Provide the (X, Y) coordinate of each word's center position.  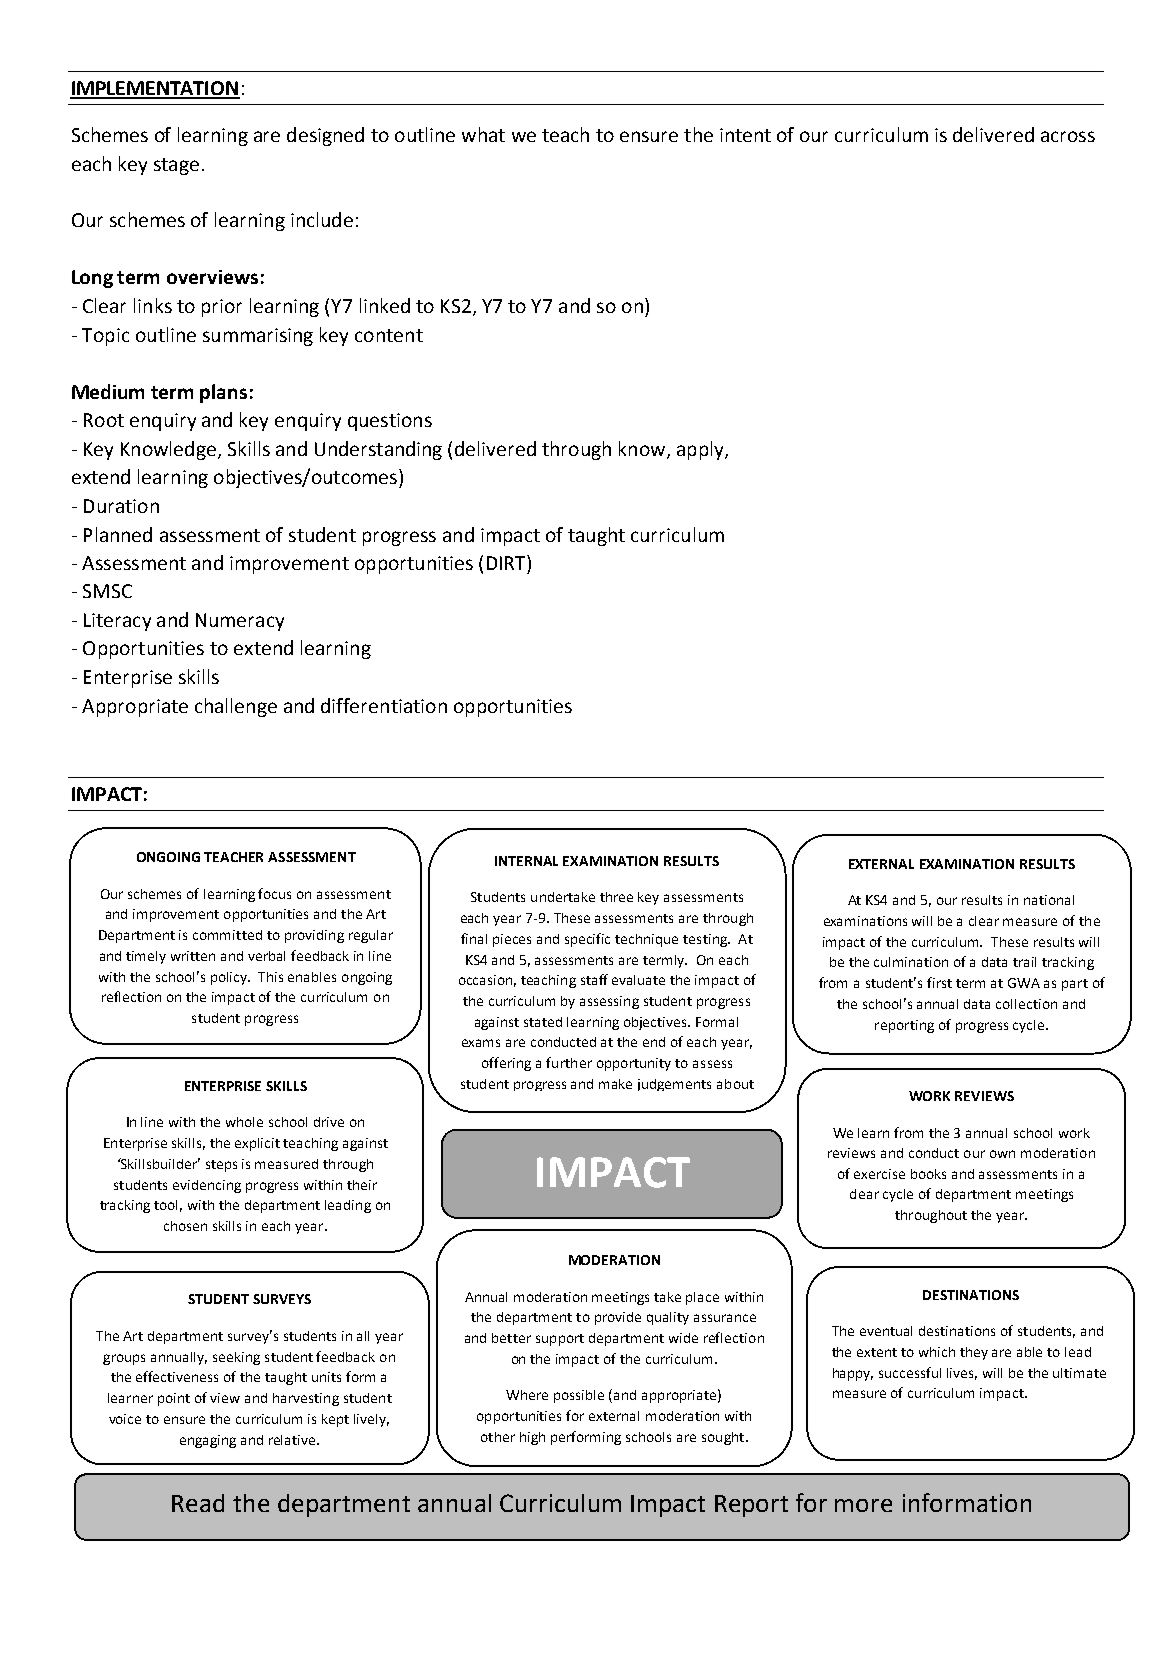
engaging (208, 1441)
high (532, 1438)
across (1068, 136)
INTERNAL (526, 861)
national (1049, 900)
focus (274, 893)
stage (176, 166)
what (483, 134)
